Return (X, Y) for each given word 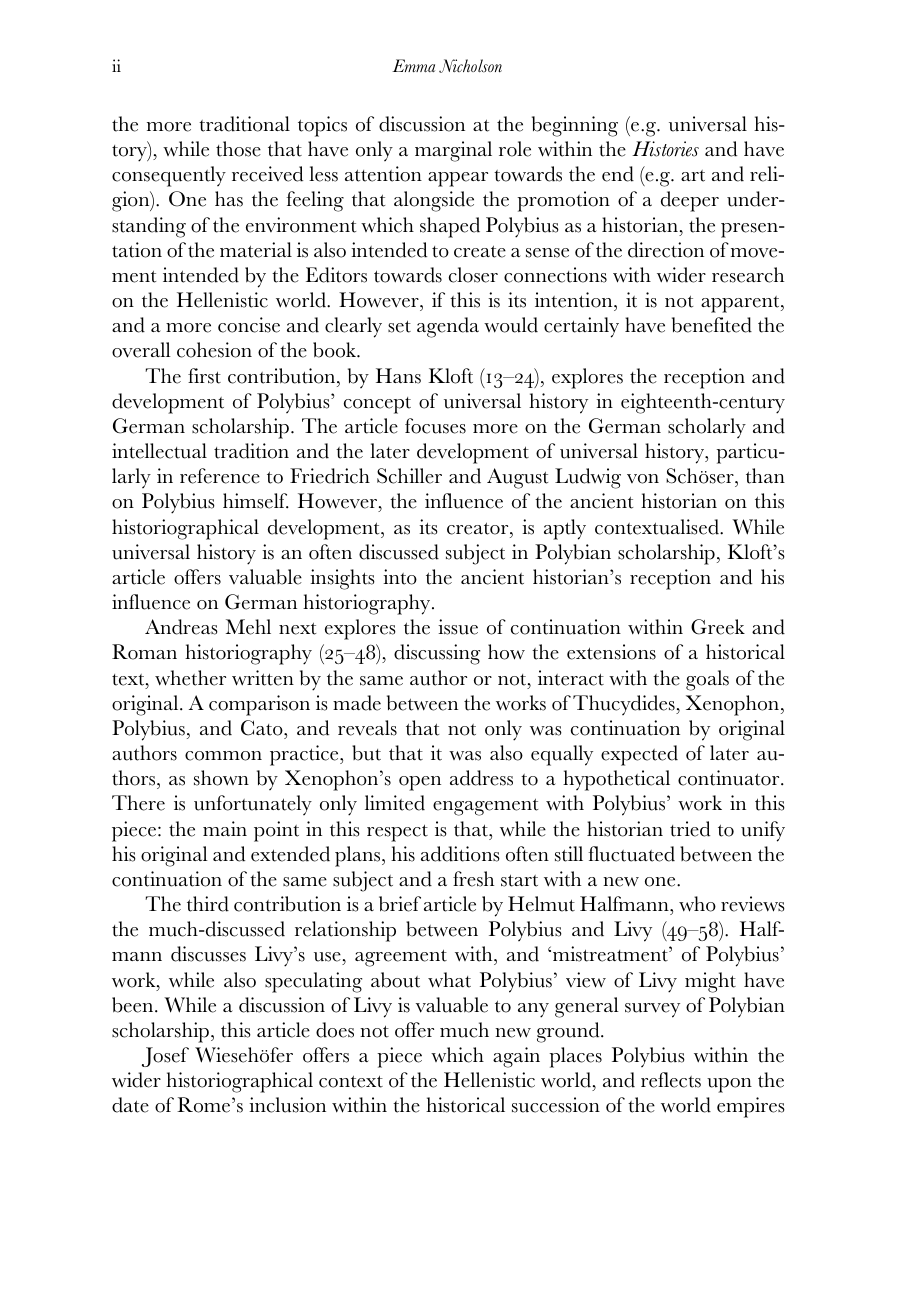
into (400, 577)
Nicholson (470, 66)
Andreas (181, 627)
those (238, 149)
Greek (718, 627)
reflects (671, 1080)
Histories (665, 149)
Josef (165, 1057)
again (516, 1057)
